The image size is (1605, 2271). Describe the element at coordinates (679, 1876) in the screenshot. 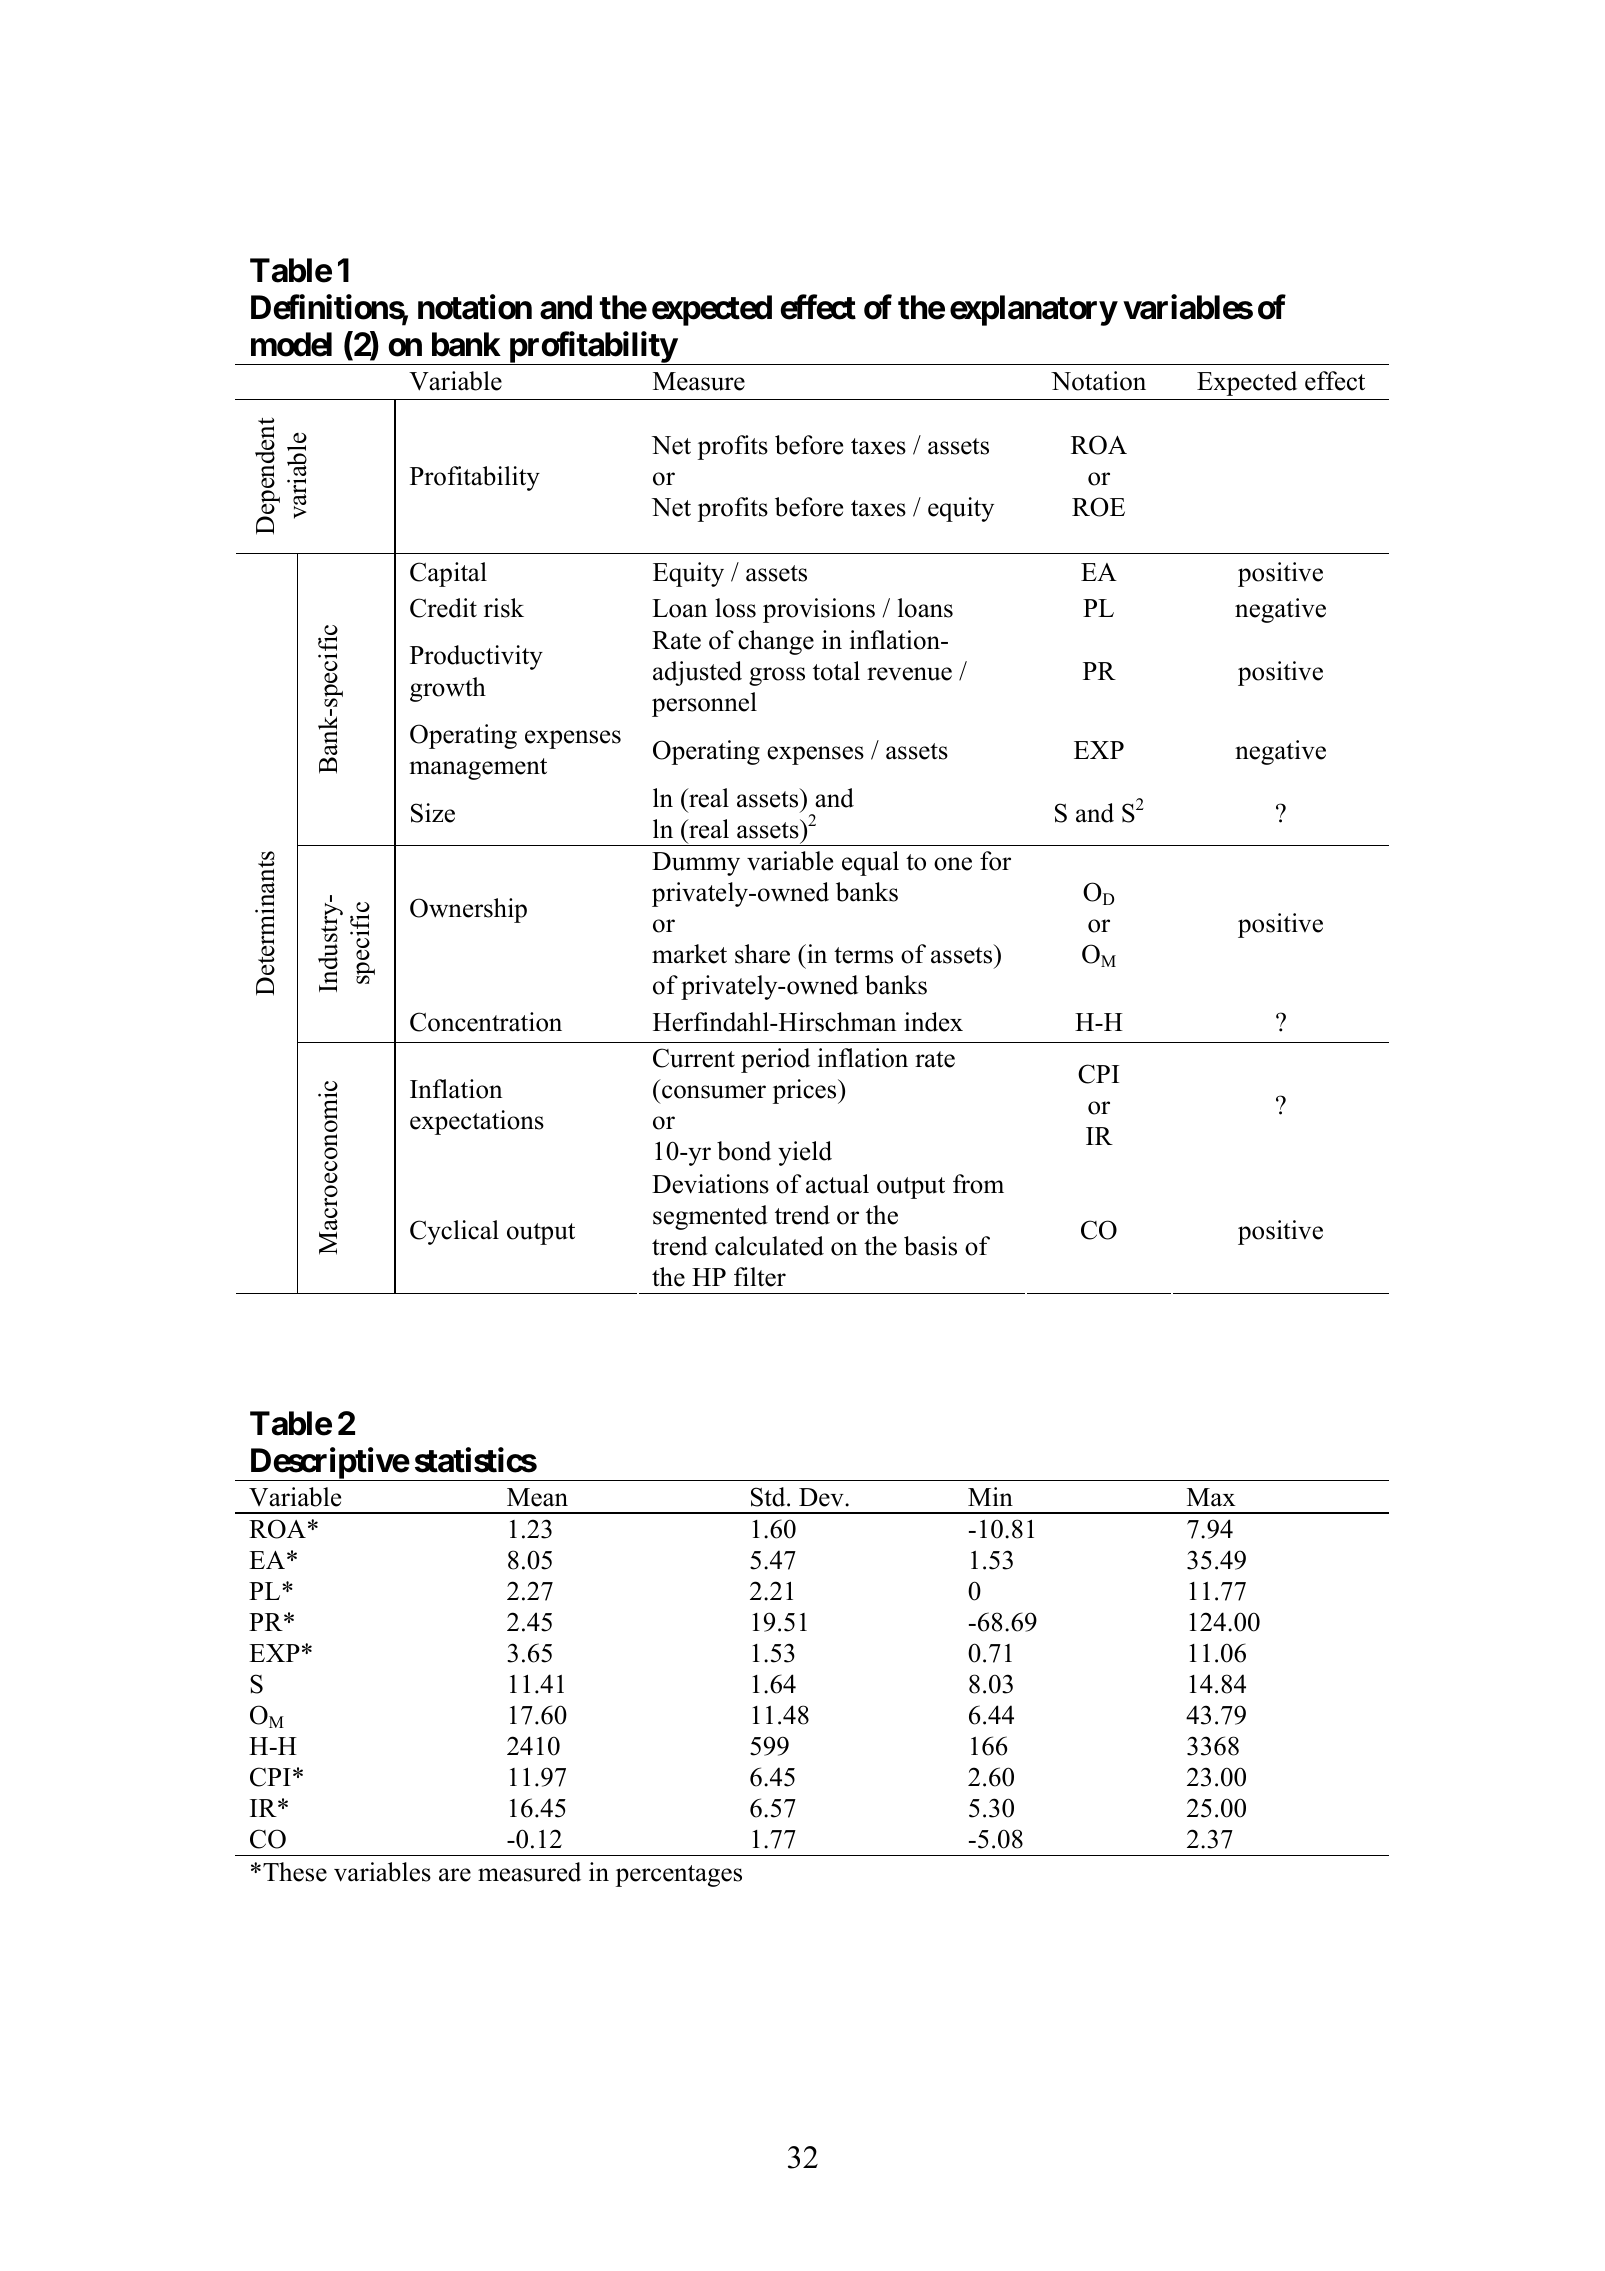

I see `percentages` at that location.
